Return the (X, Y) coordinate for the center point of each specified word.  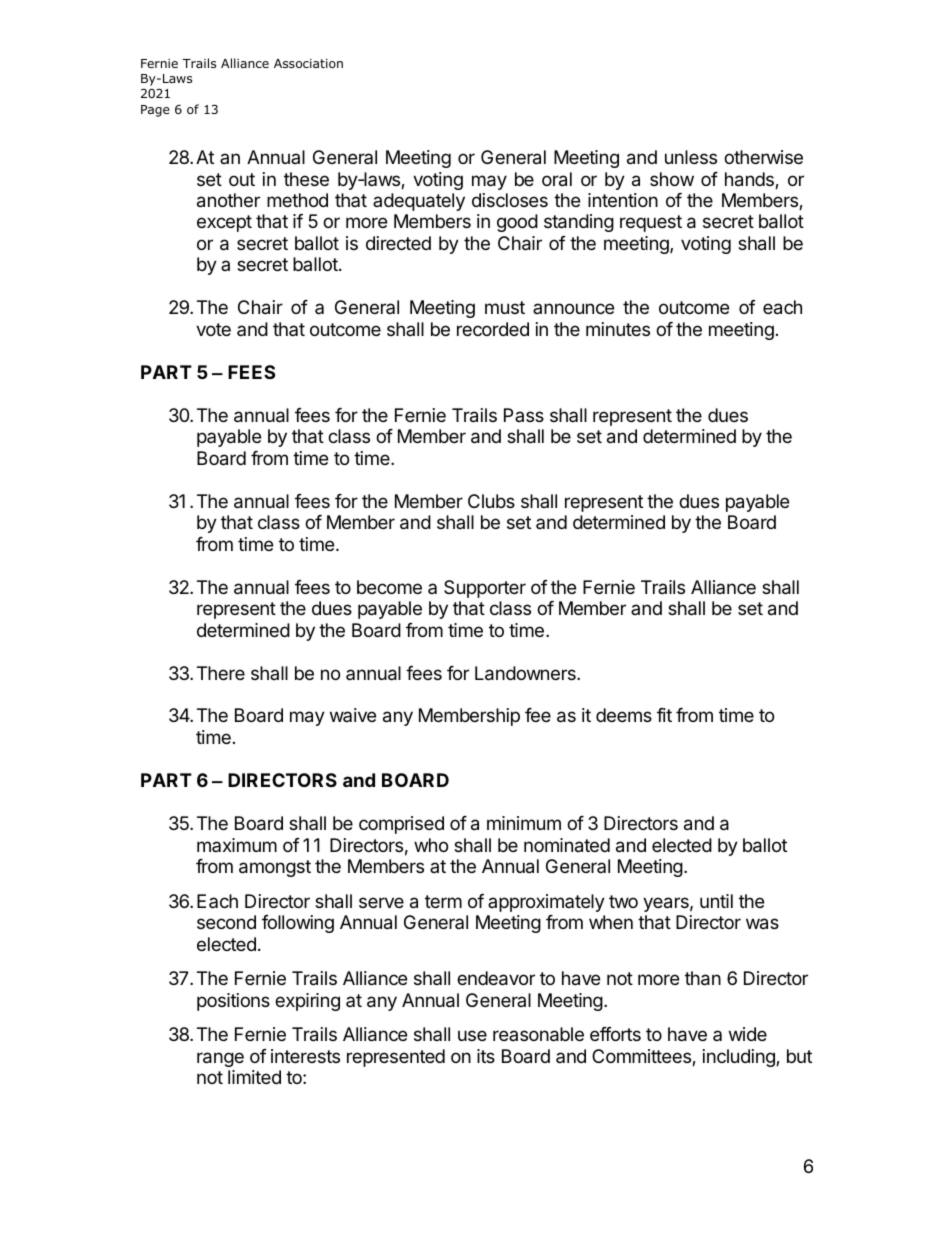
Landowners (526, 673)
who (431, 845)
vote (213, 329)
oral (557, 179)
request (651, 223)
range (220, 1059)
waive (353, 715)
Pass (524, 415)
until (716, 901)
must (505, 307)
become (389, 587)
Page (155, 111)
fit (664, 715)
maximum (237, 845)
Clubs (491, 501)
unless (691, 157)
